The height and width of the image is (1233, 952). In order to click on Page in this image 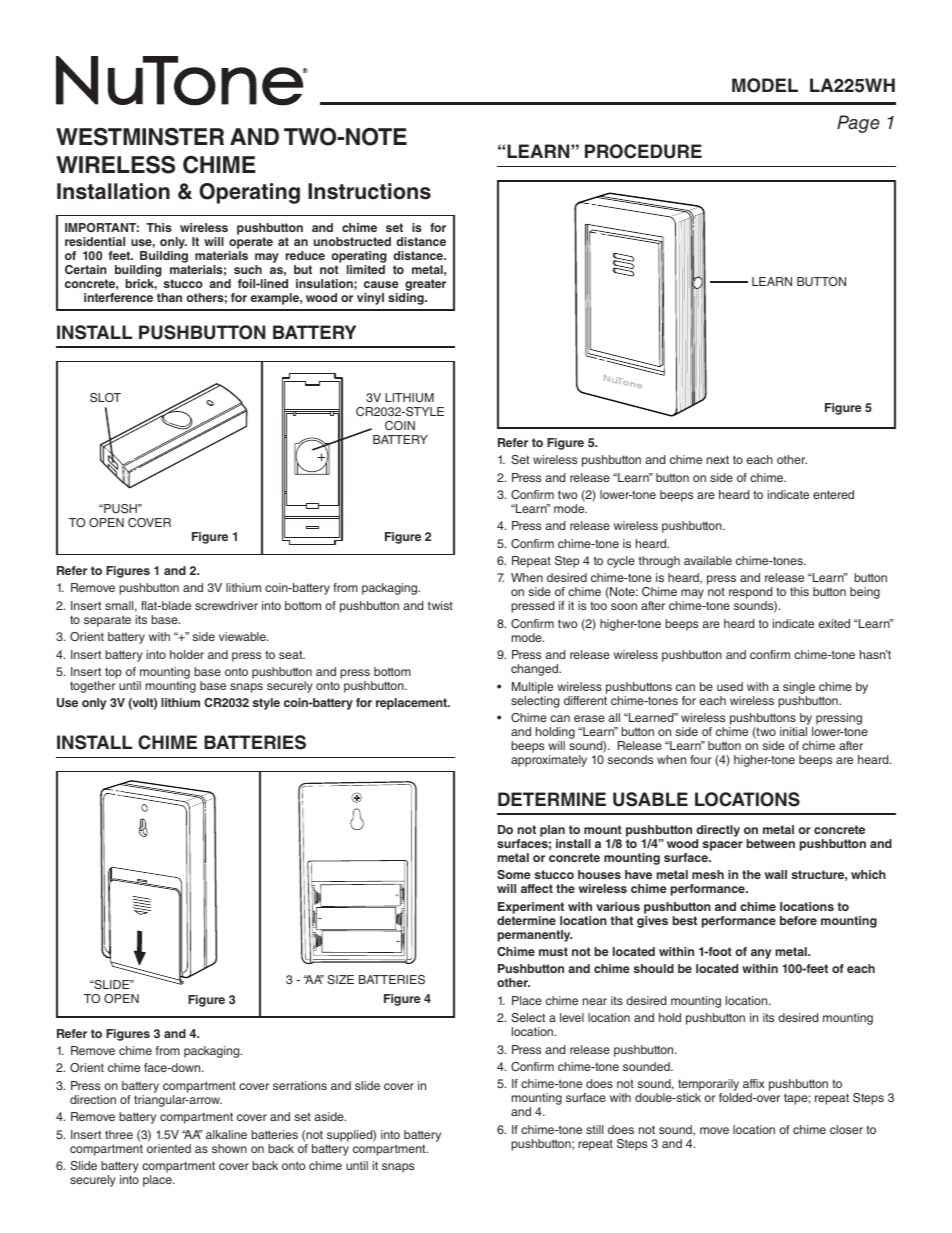, I will do `click(858, 124)`.
